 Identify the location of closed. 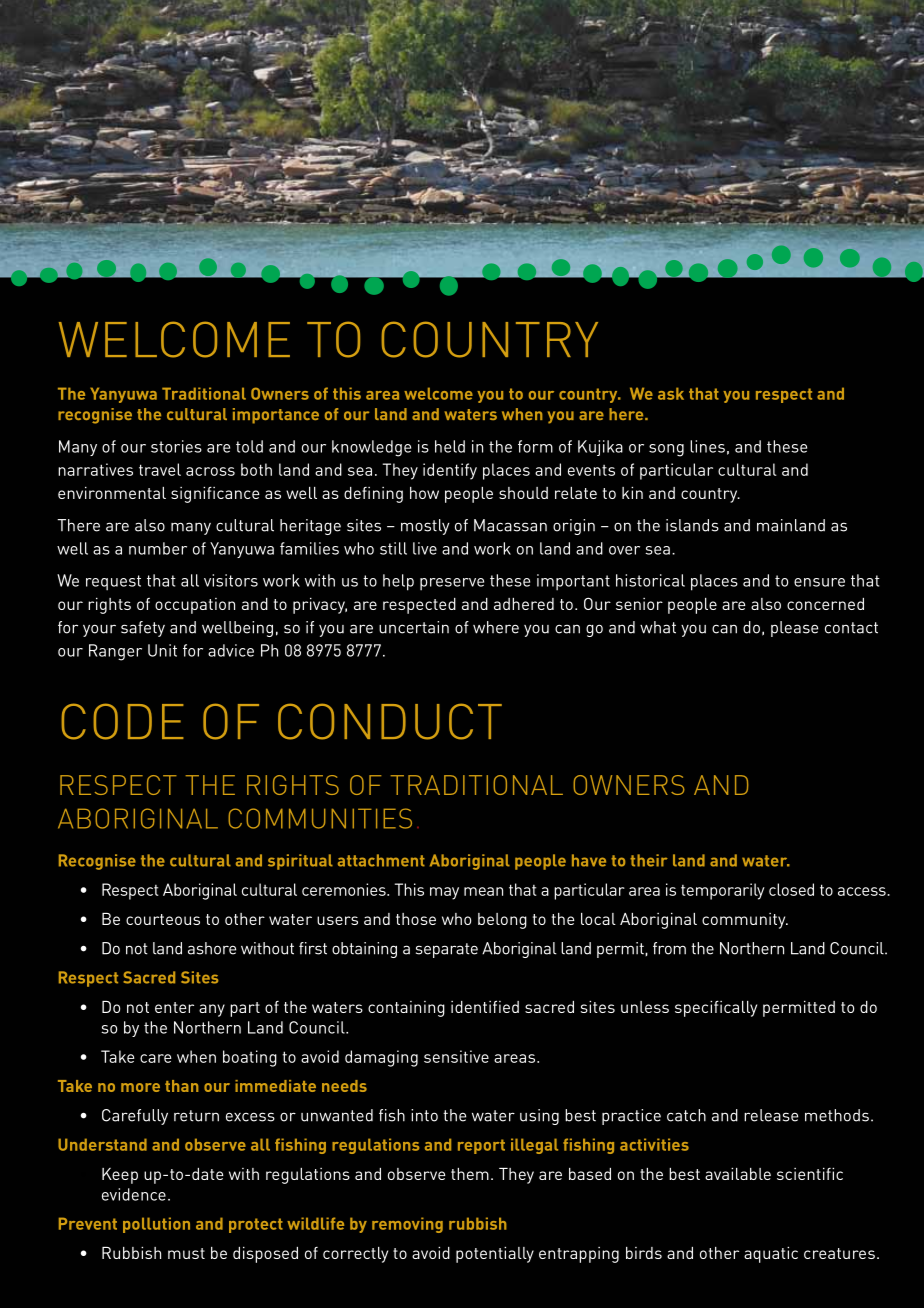
(791, 889).
